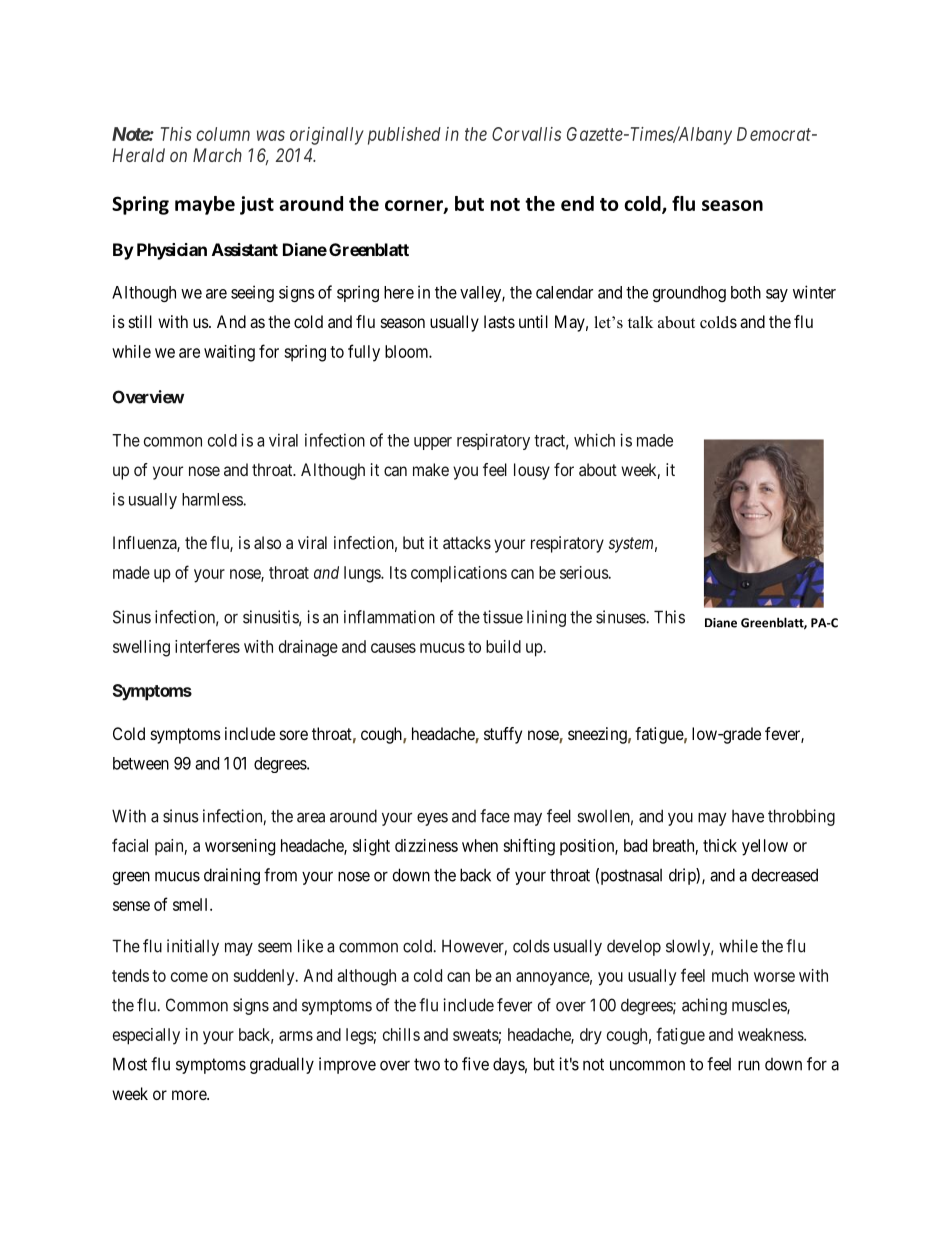  Describe the element at coordinates (748, 816) in the screenshot. I see `have` at that location.
